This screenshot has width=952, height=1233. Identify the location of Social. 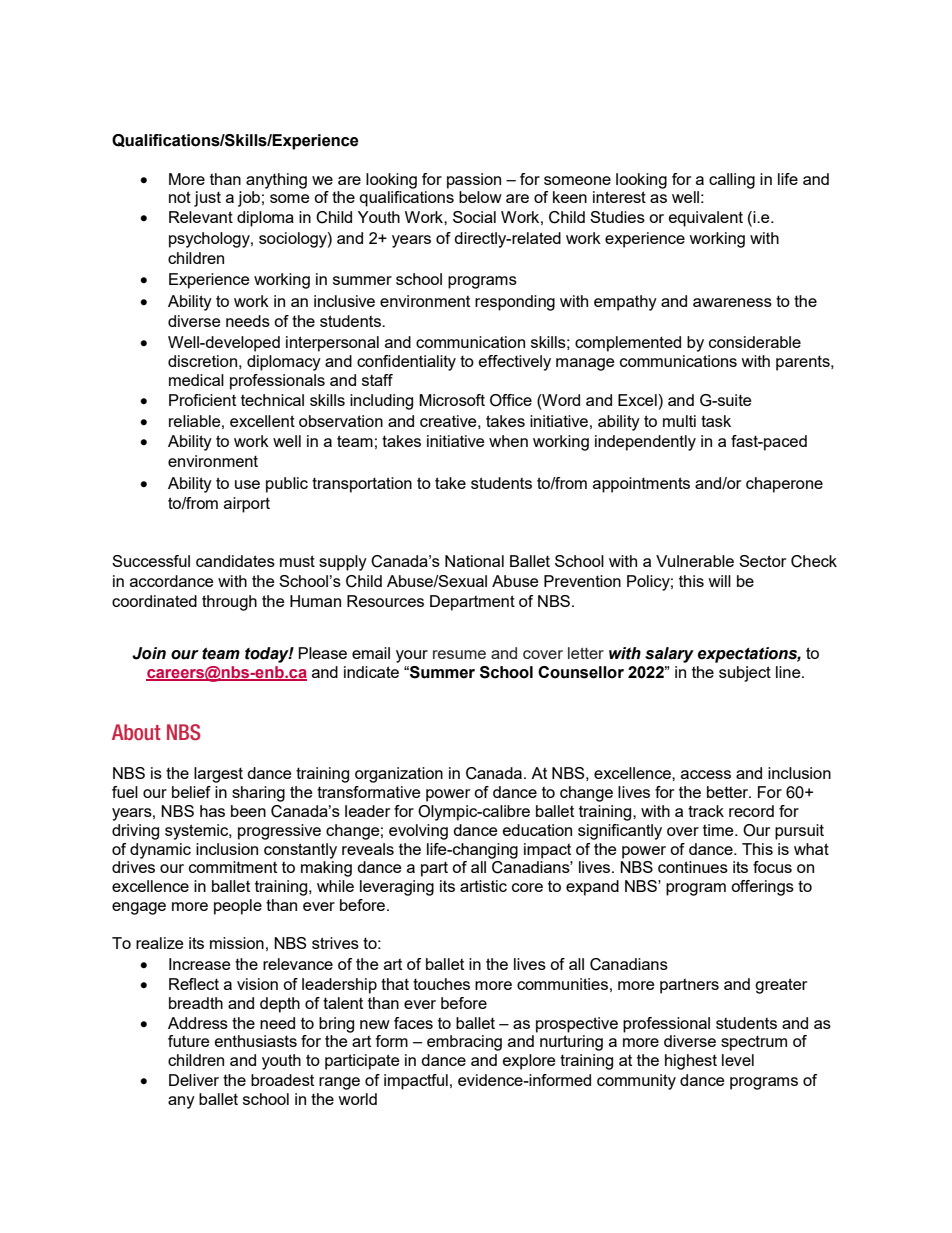
(474, 217).
